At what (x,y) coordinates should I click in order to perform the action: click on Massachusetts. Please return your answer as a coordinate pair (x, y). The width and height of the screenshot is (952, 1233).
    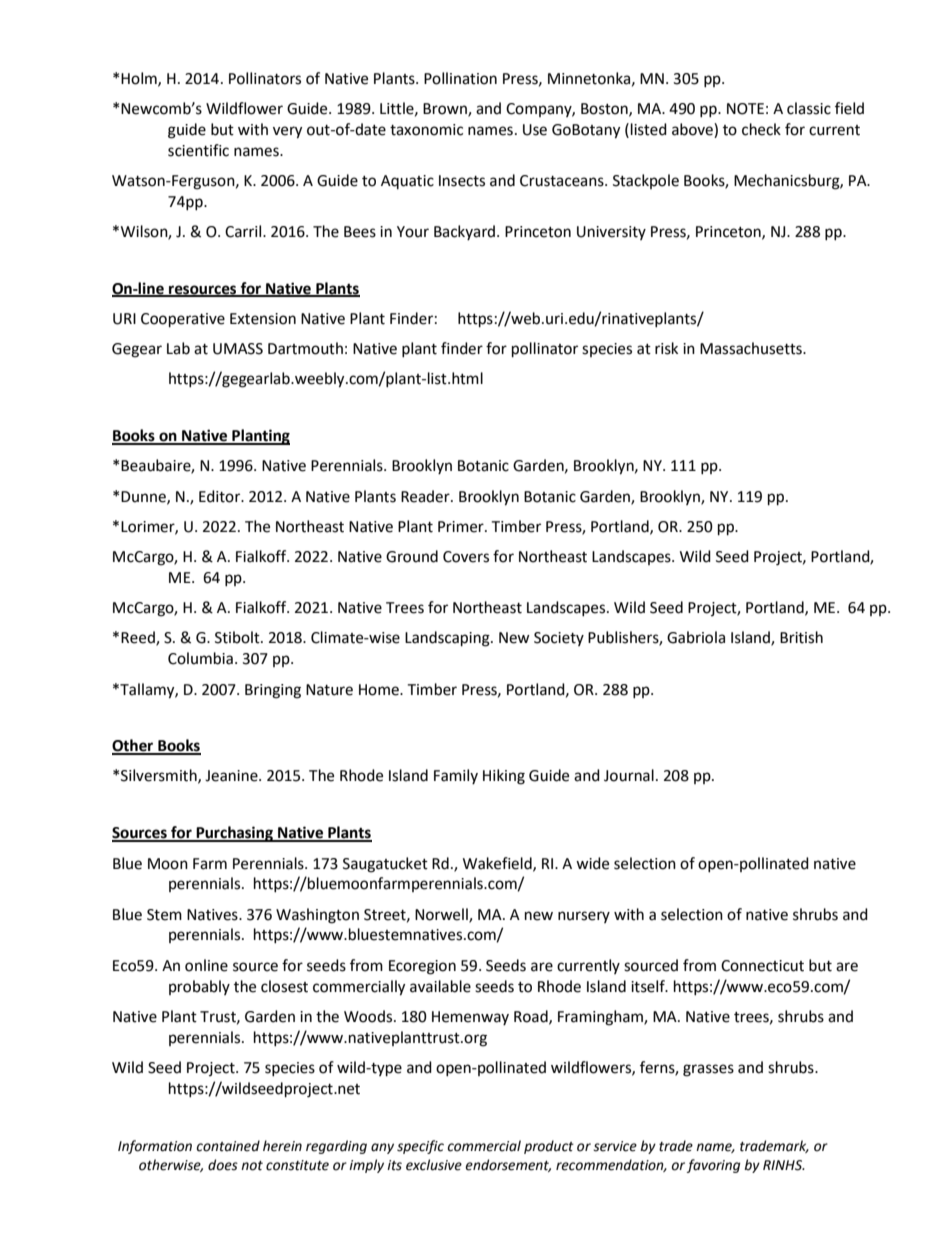
    Looking at the image, I should click on (752, 348).
